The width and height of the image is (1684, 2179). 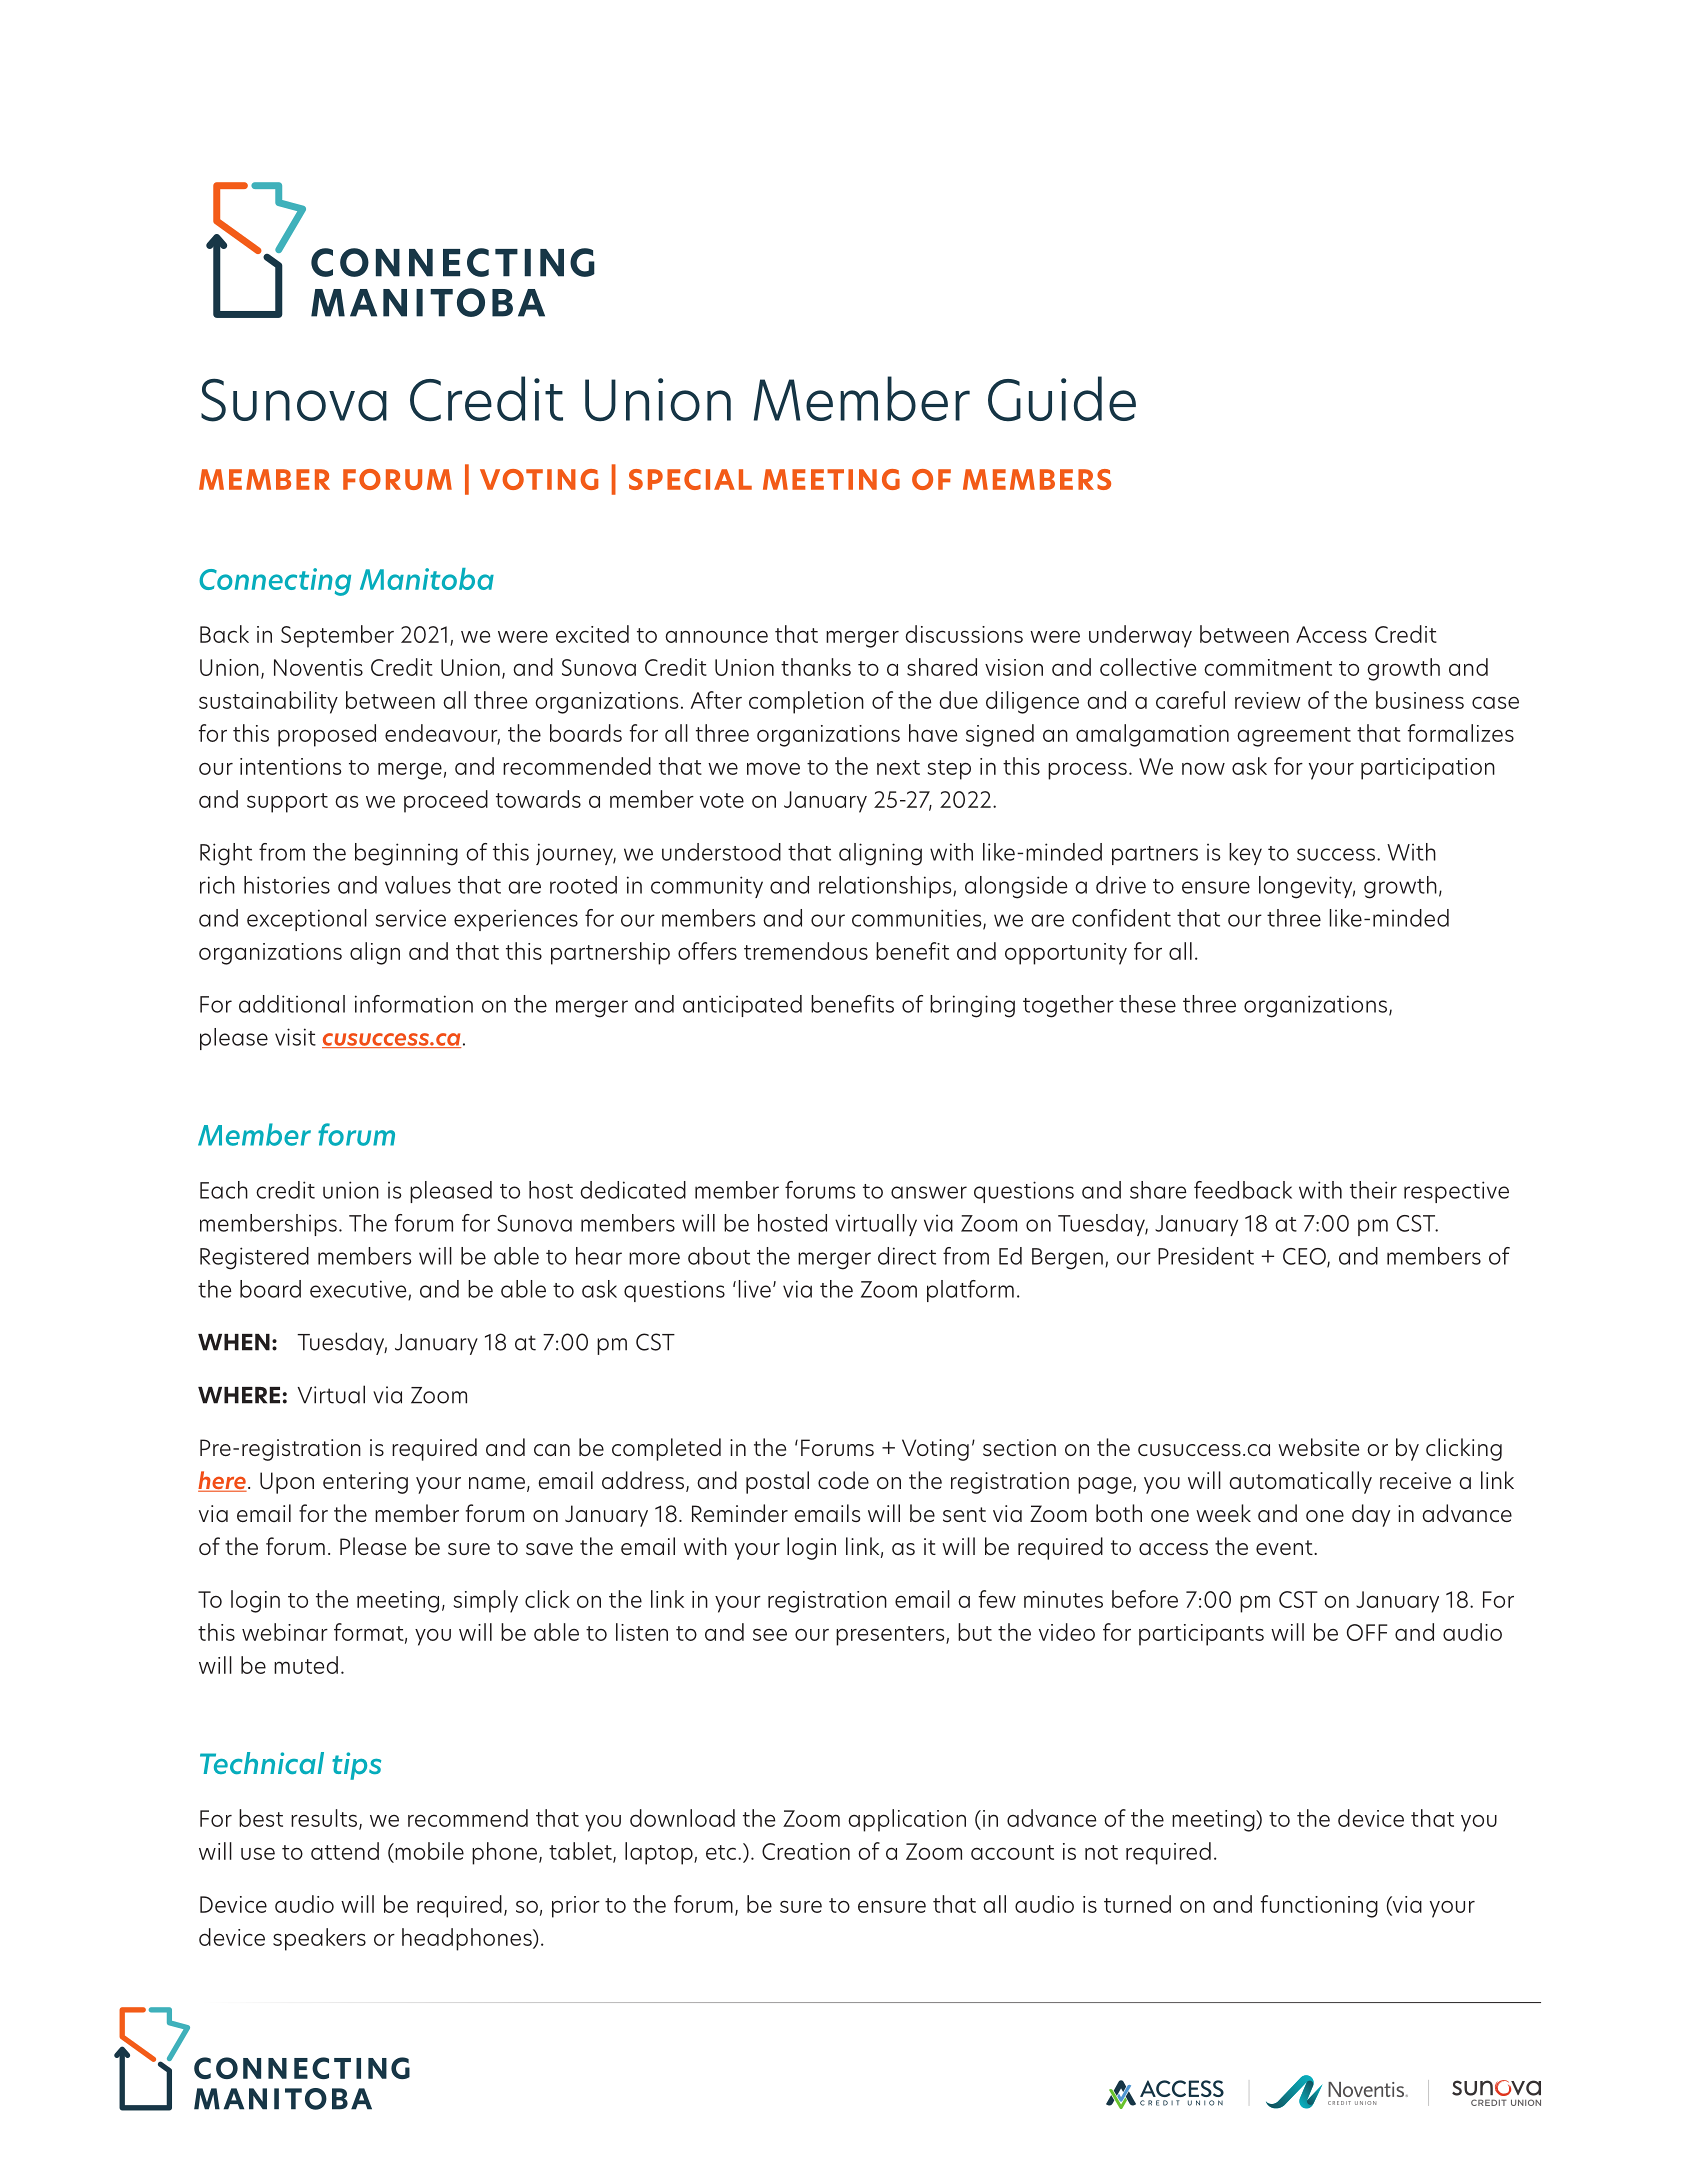 I want to click on Creation, so click(x=806, y=1851).
